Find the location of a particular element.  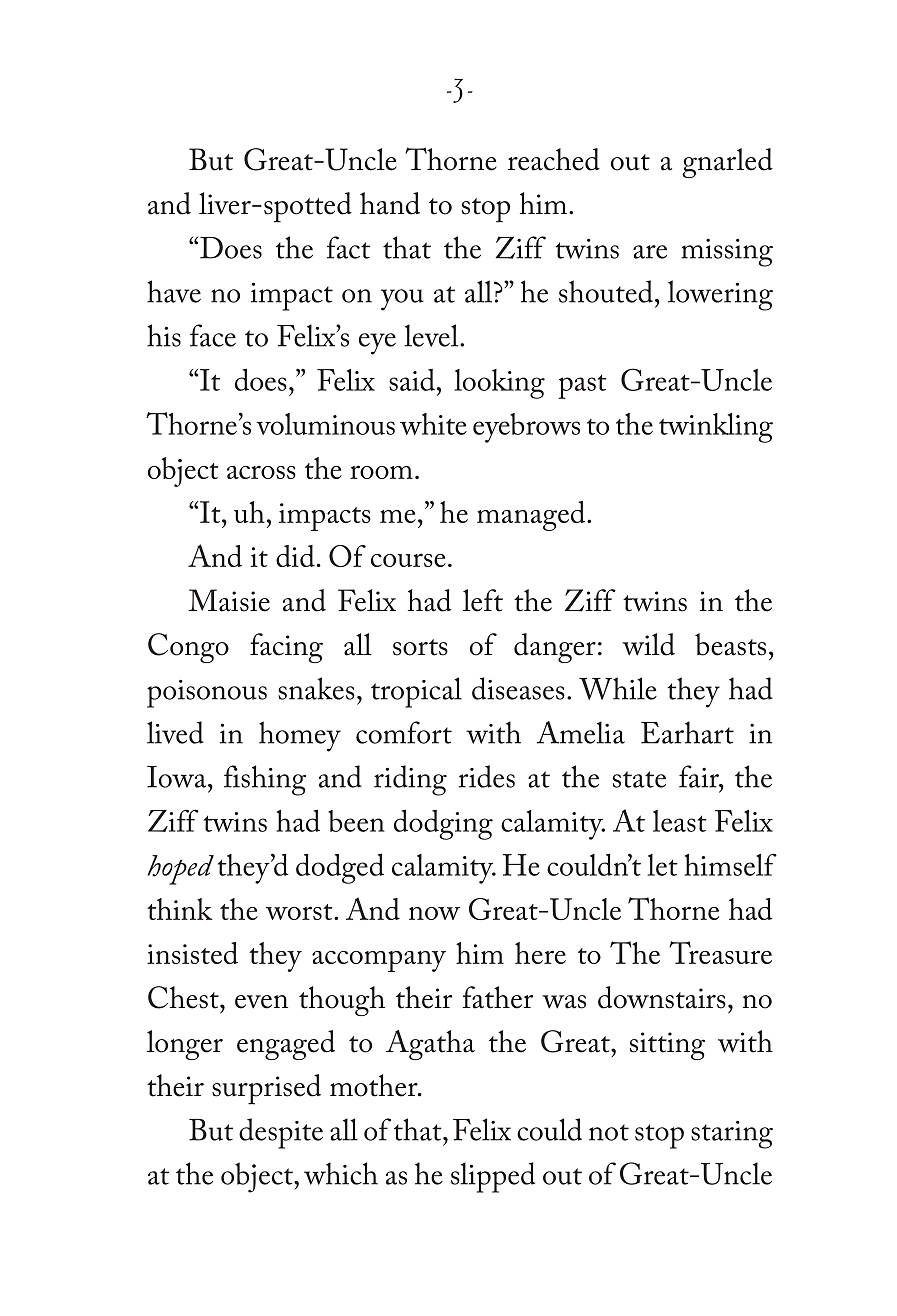

slipped is located at coordinates (493, 1177).
